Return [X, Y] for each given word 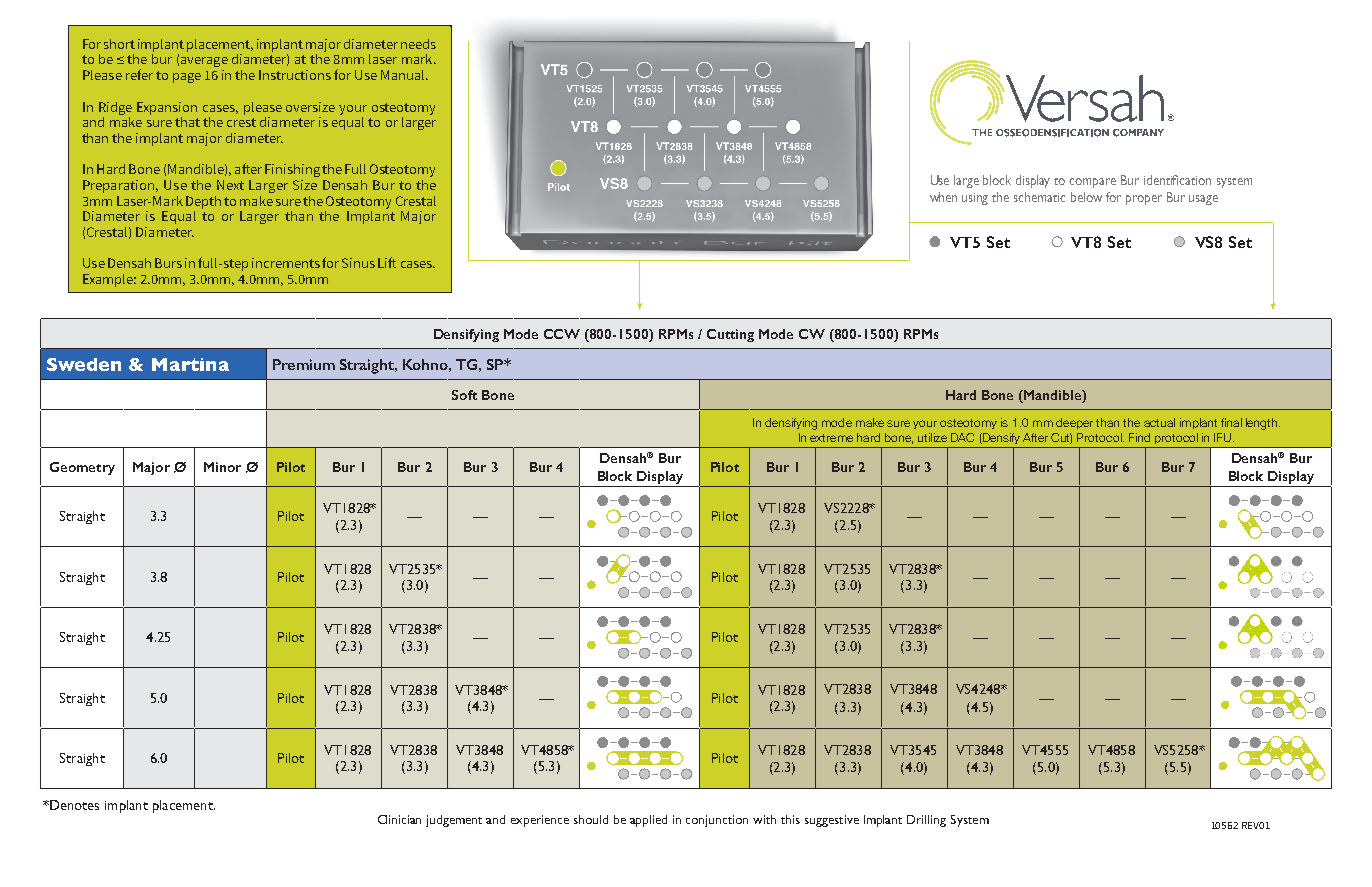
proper [1144, 200]
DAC [962, 437]
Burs [168, 263]
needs [418, 44]
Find [1139, 437]
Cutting [730, 335]
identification [1177, 180]
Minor [222, 467]
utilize [932, 437]
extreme [831, 438]
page [187, 78]
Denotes [73, 805]
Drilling [926, 821]
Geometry [82, 468]
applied [648, 821]
